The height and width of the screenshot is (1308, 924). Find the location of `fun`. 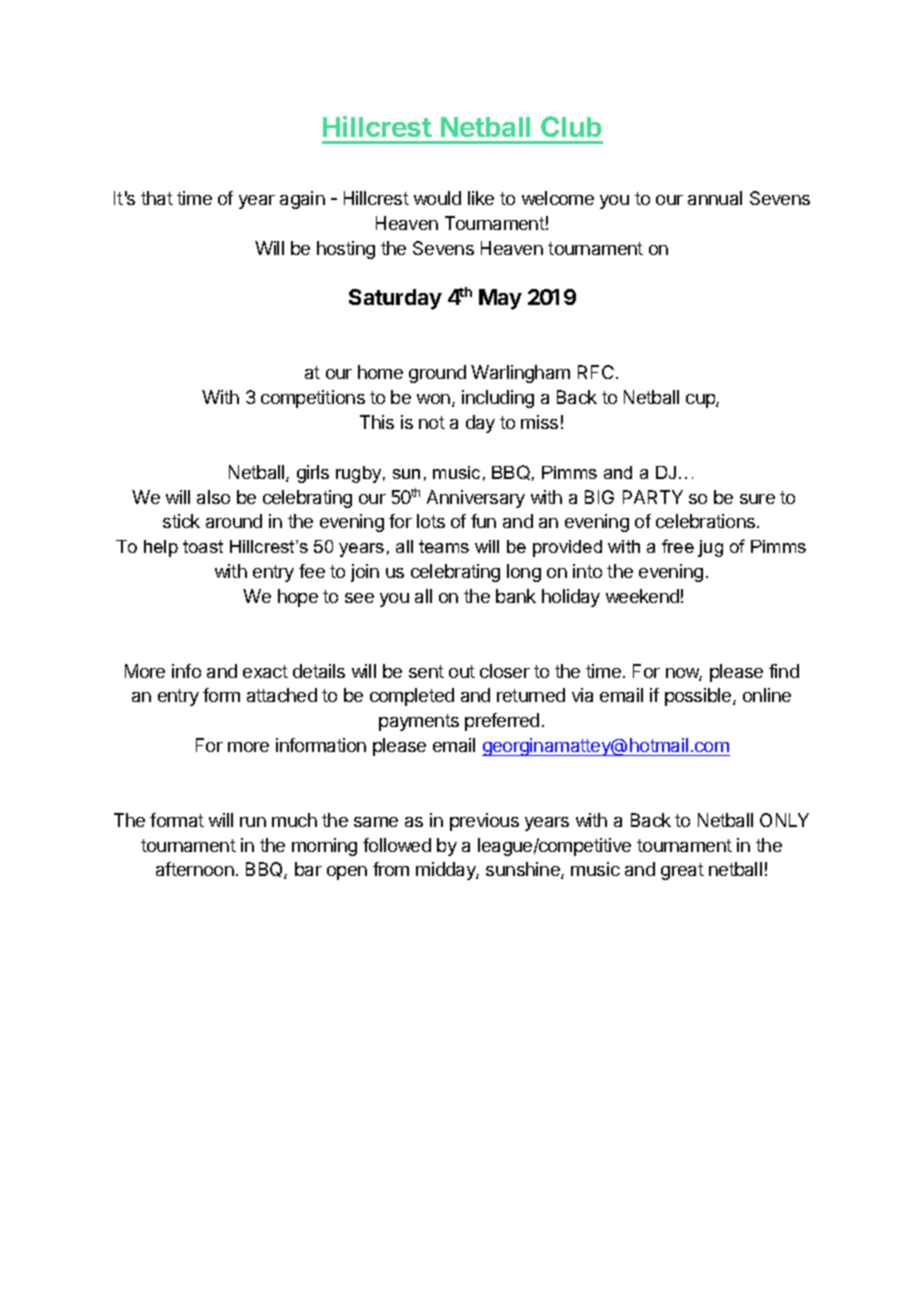

fun is located at coordinates (483, 521).
